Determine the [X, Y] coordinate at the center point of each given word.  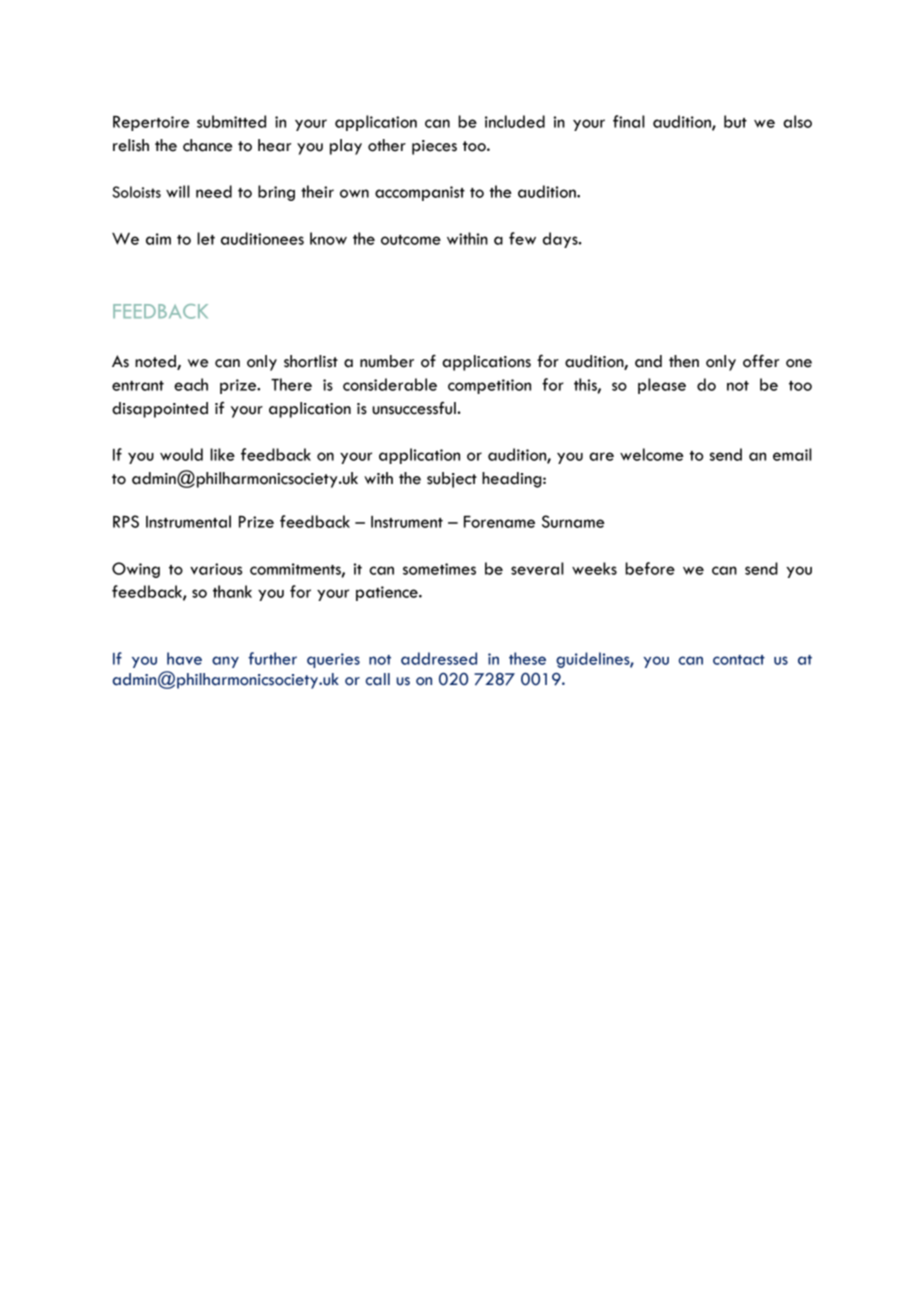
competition [489, 386]
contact [739, 660]
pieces [434, 147]
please [662, 386]
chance [207, 145]
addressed [439, 658]
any [225, 662]
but [735, 121]
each [191, 384]
